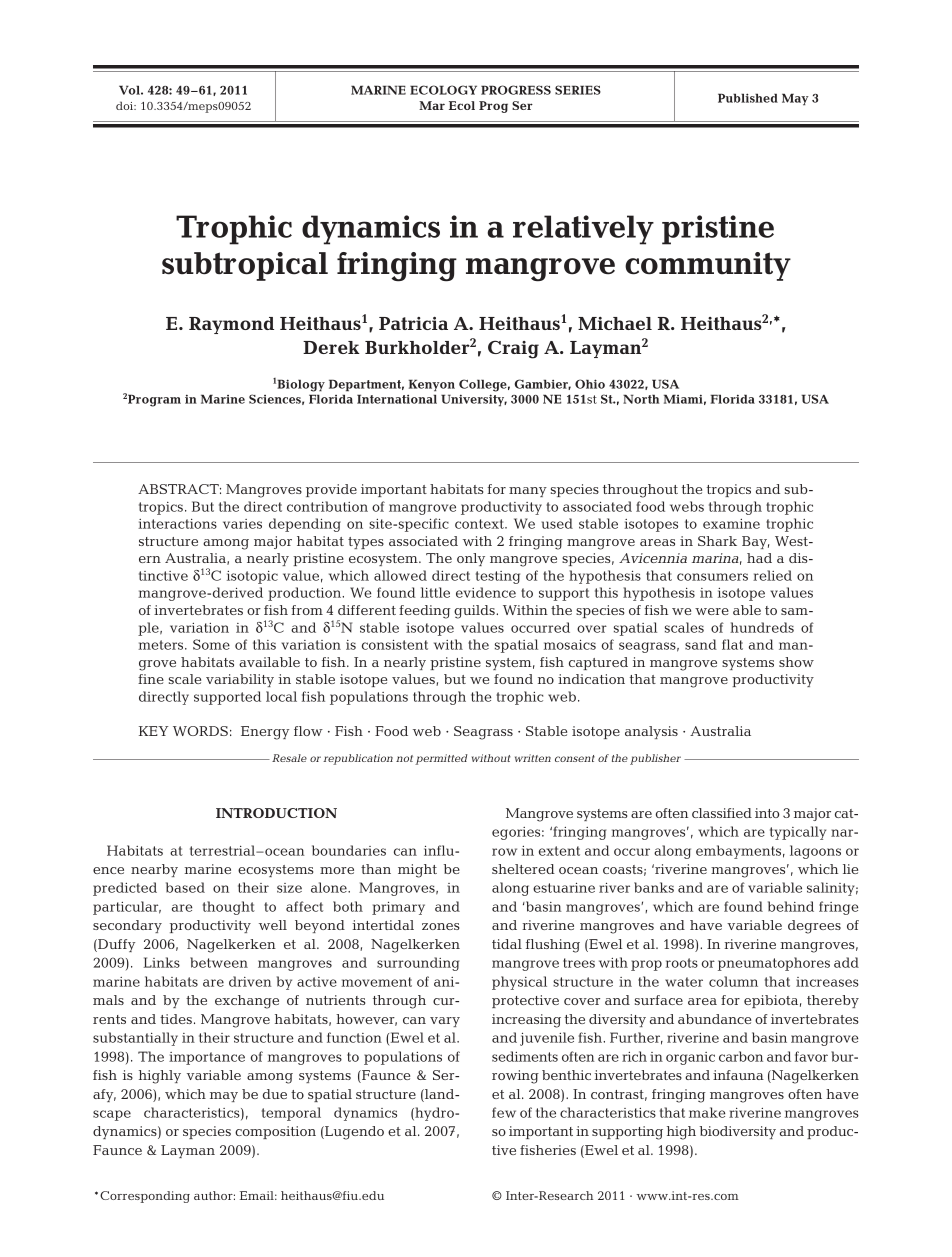 This page has height=1257, width=952. Describe the element at coordinates (523, 869) in the page. I see `sheltered` at that location.
